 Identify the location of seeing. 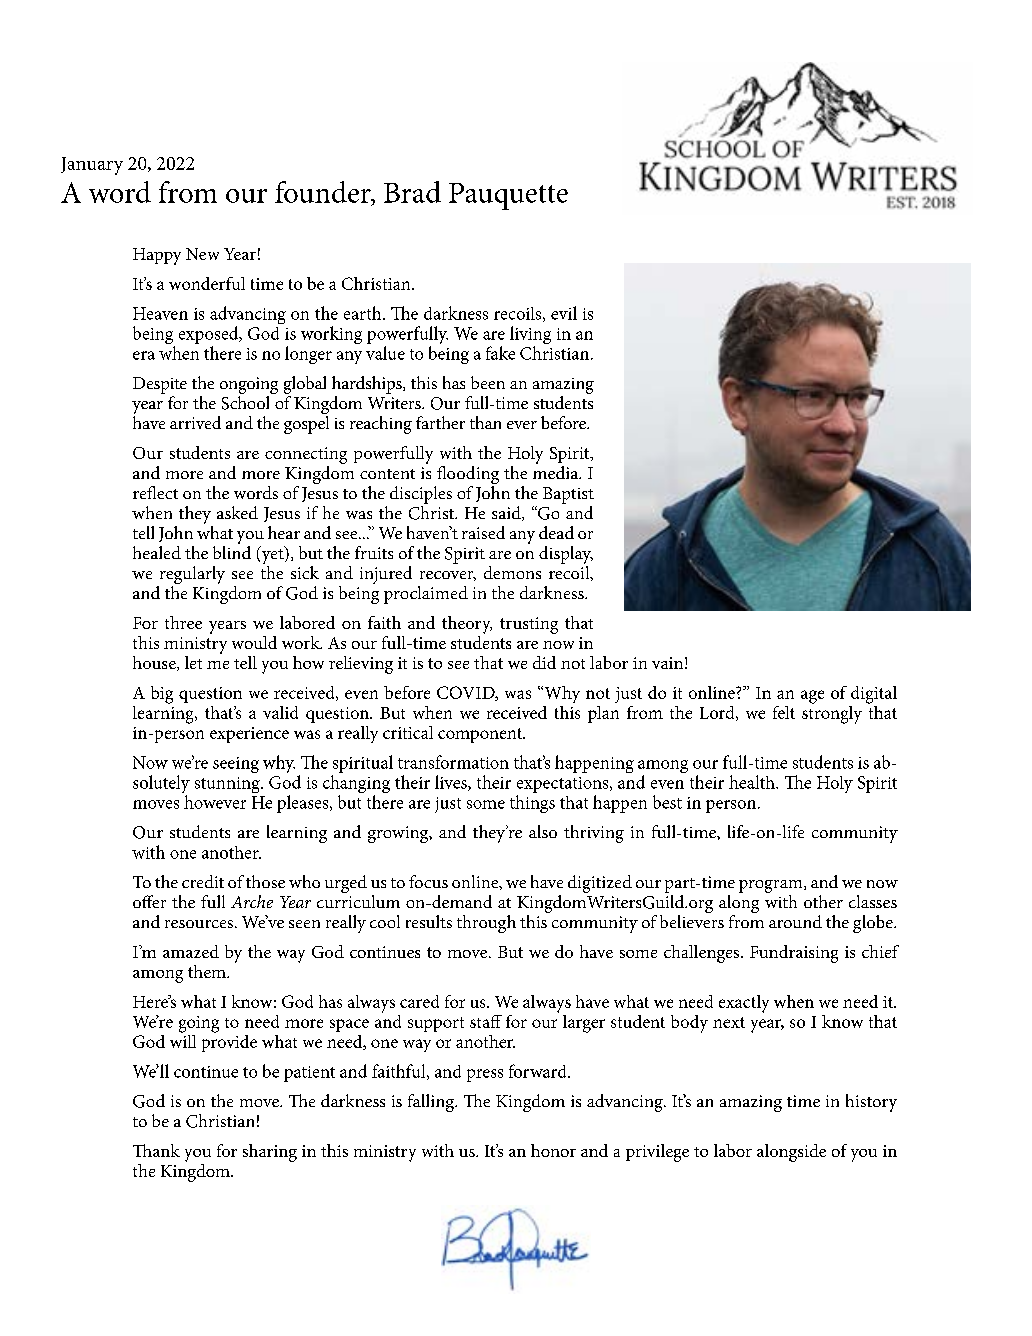
(236, 765).
